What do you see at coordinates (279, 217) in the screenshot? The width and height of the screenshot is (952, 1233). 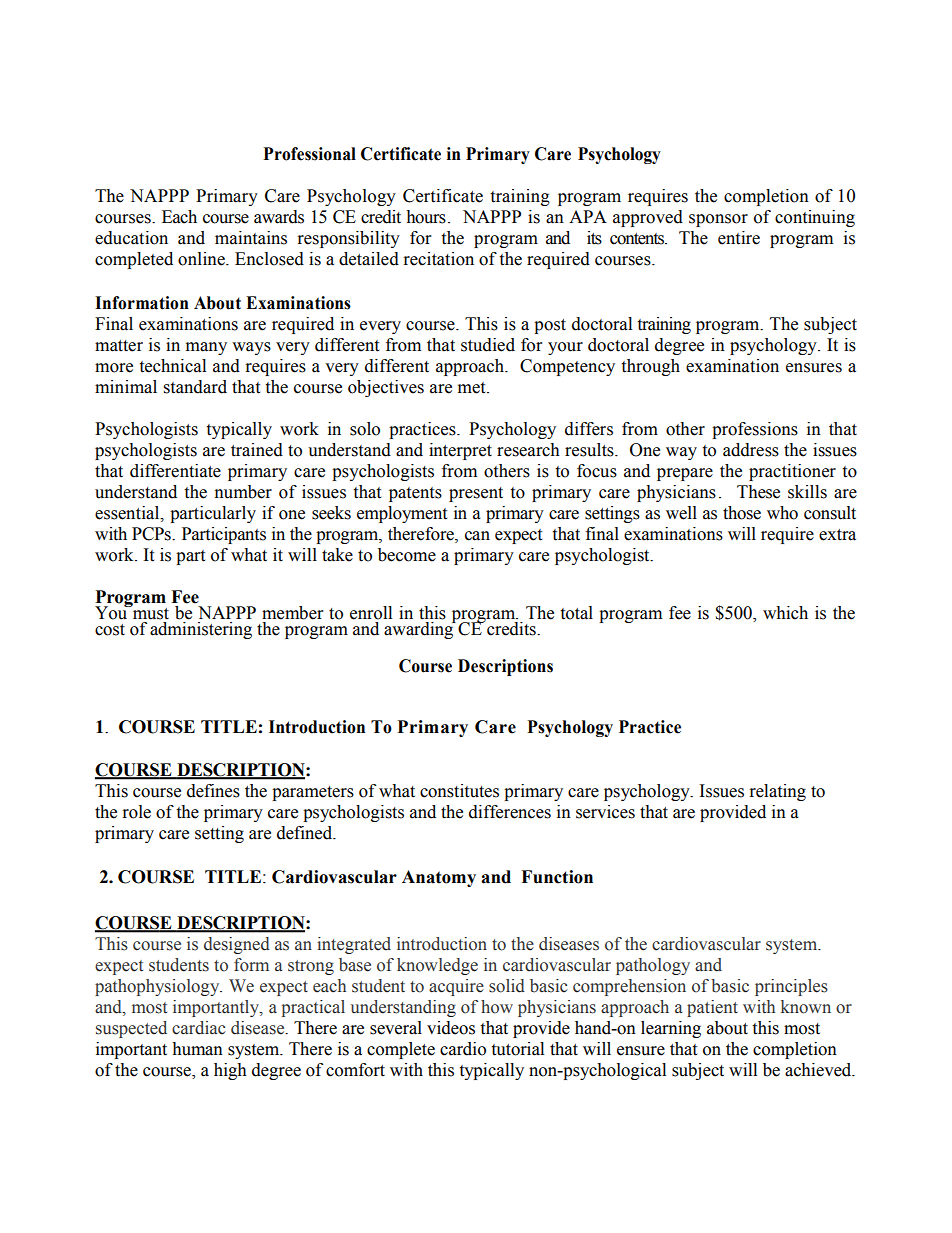 I see `awards` at bounding box center [279, 217].
